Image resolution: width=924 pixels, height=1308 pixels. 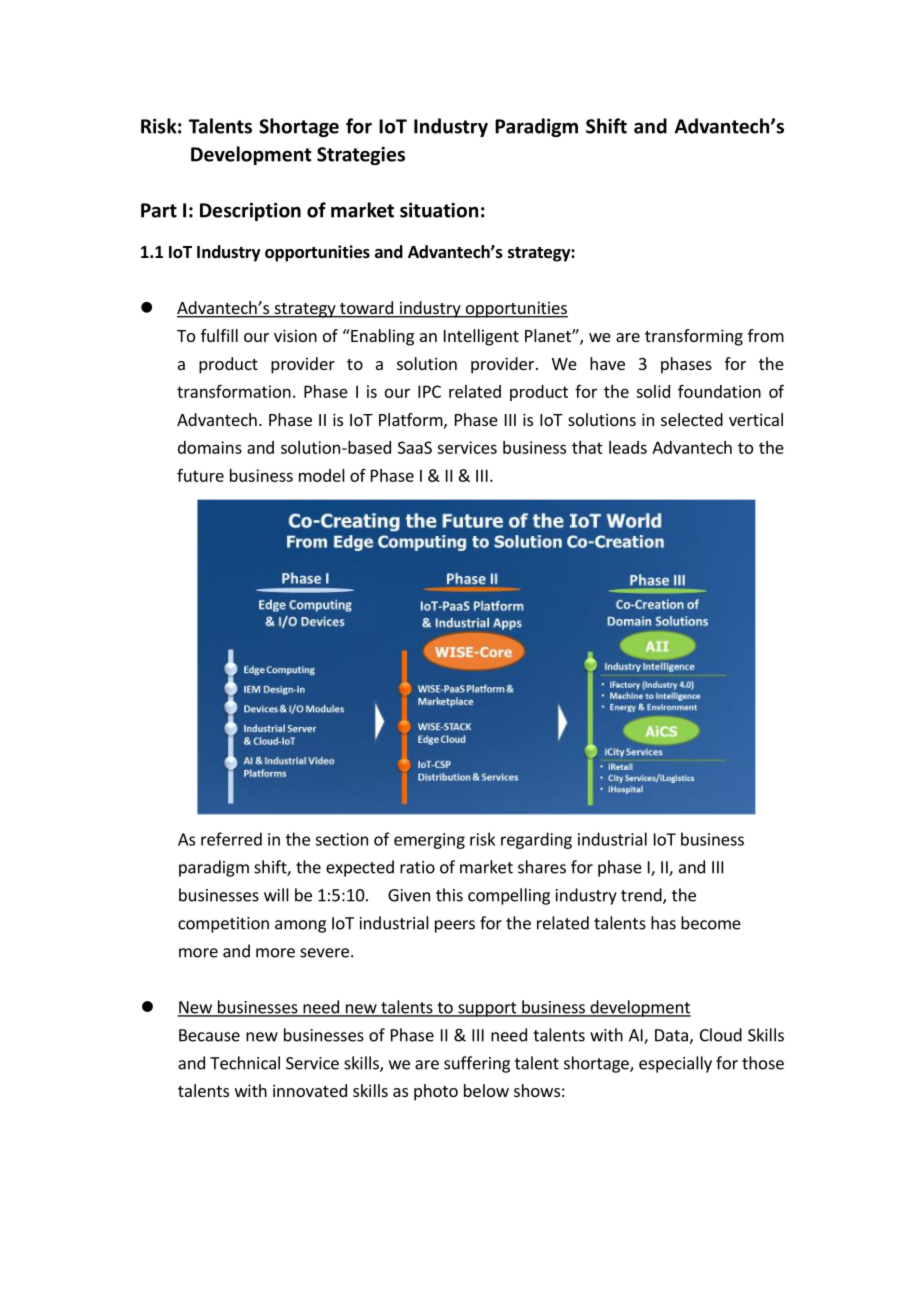 What do you see at coordinates (694, 337) in the image?
I see `transforming` at bounding box center [694, 337].
